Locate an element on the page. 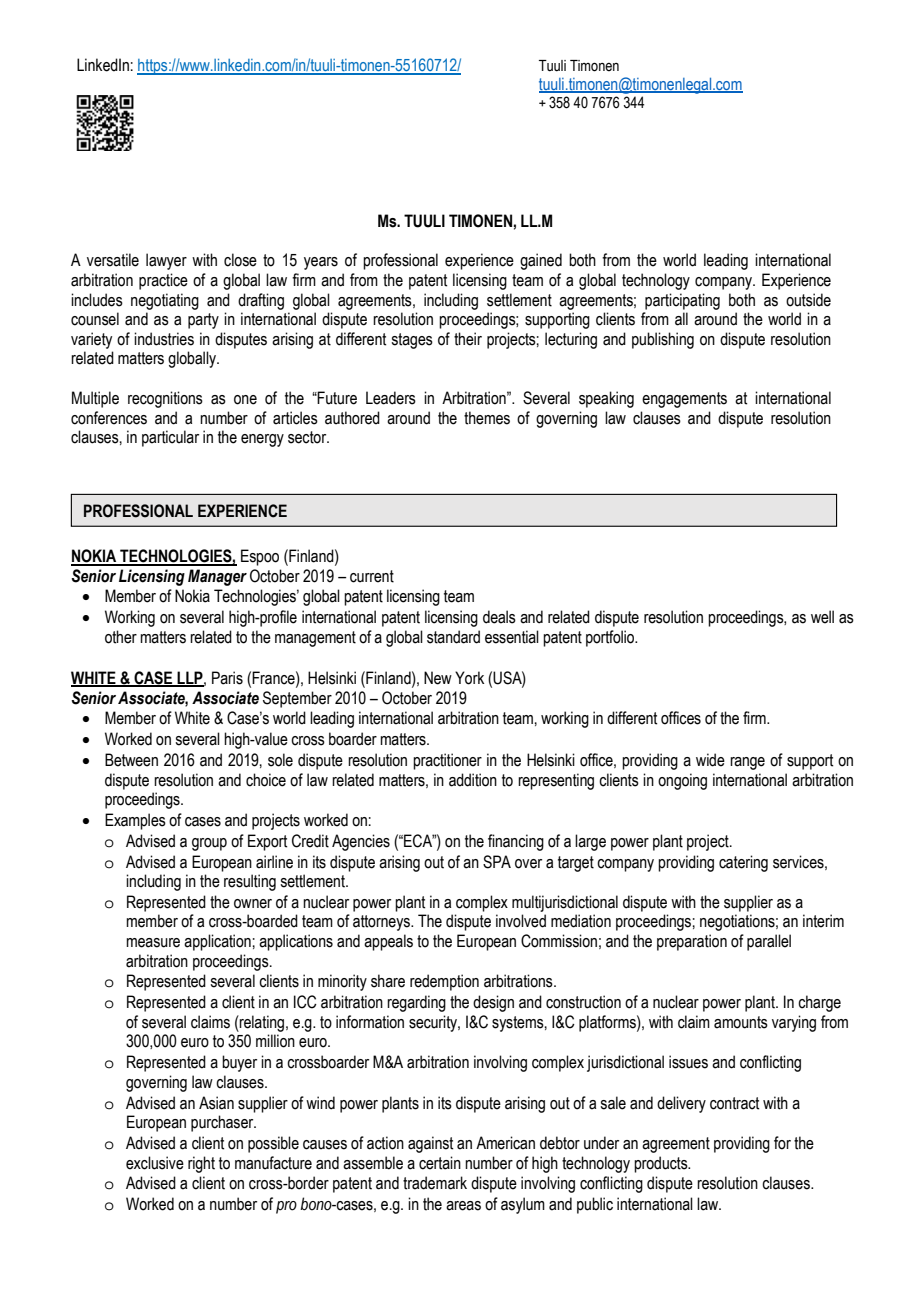 This document has height=1308, width=924. Between is located at coordinates (131, 760).
